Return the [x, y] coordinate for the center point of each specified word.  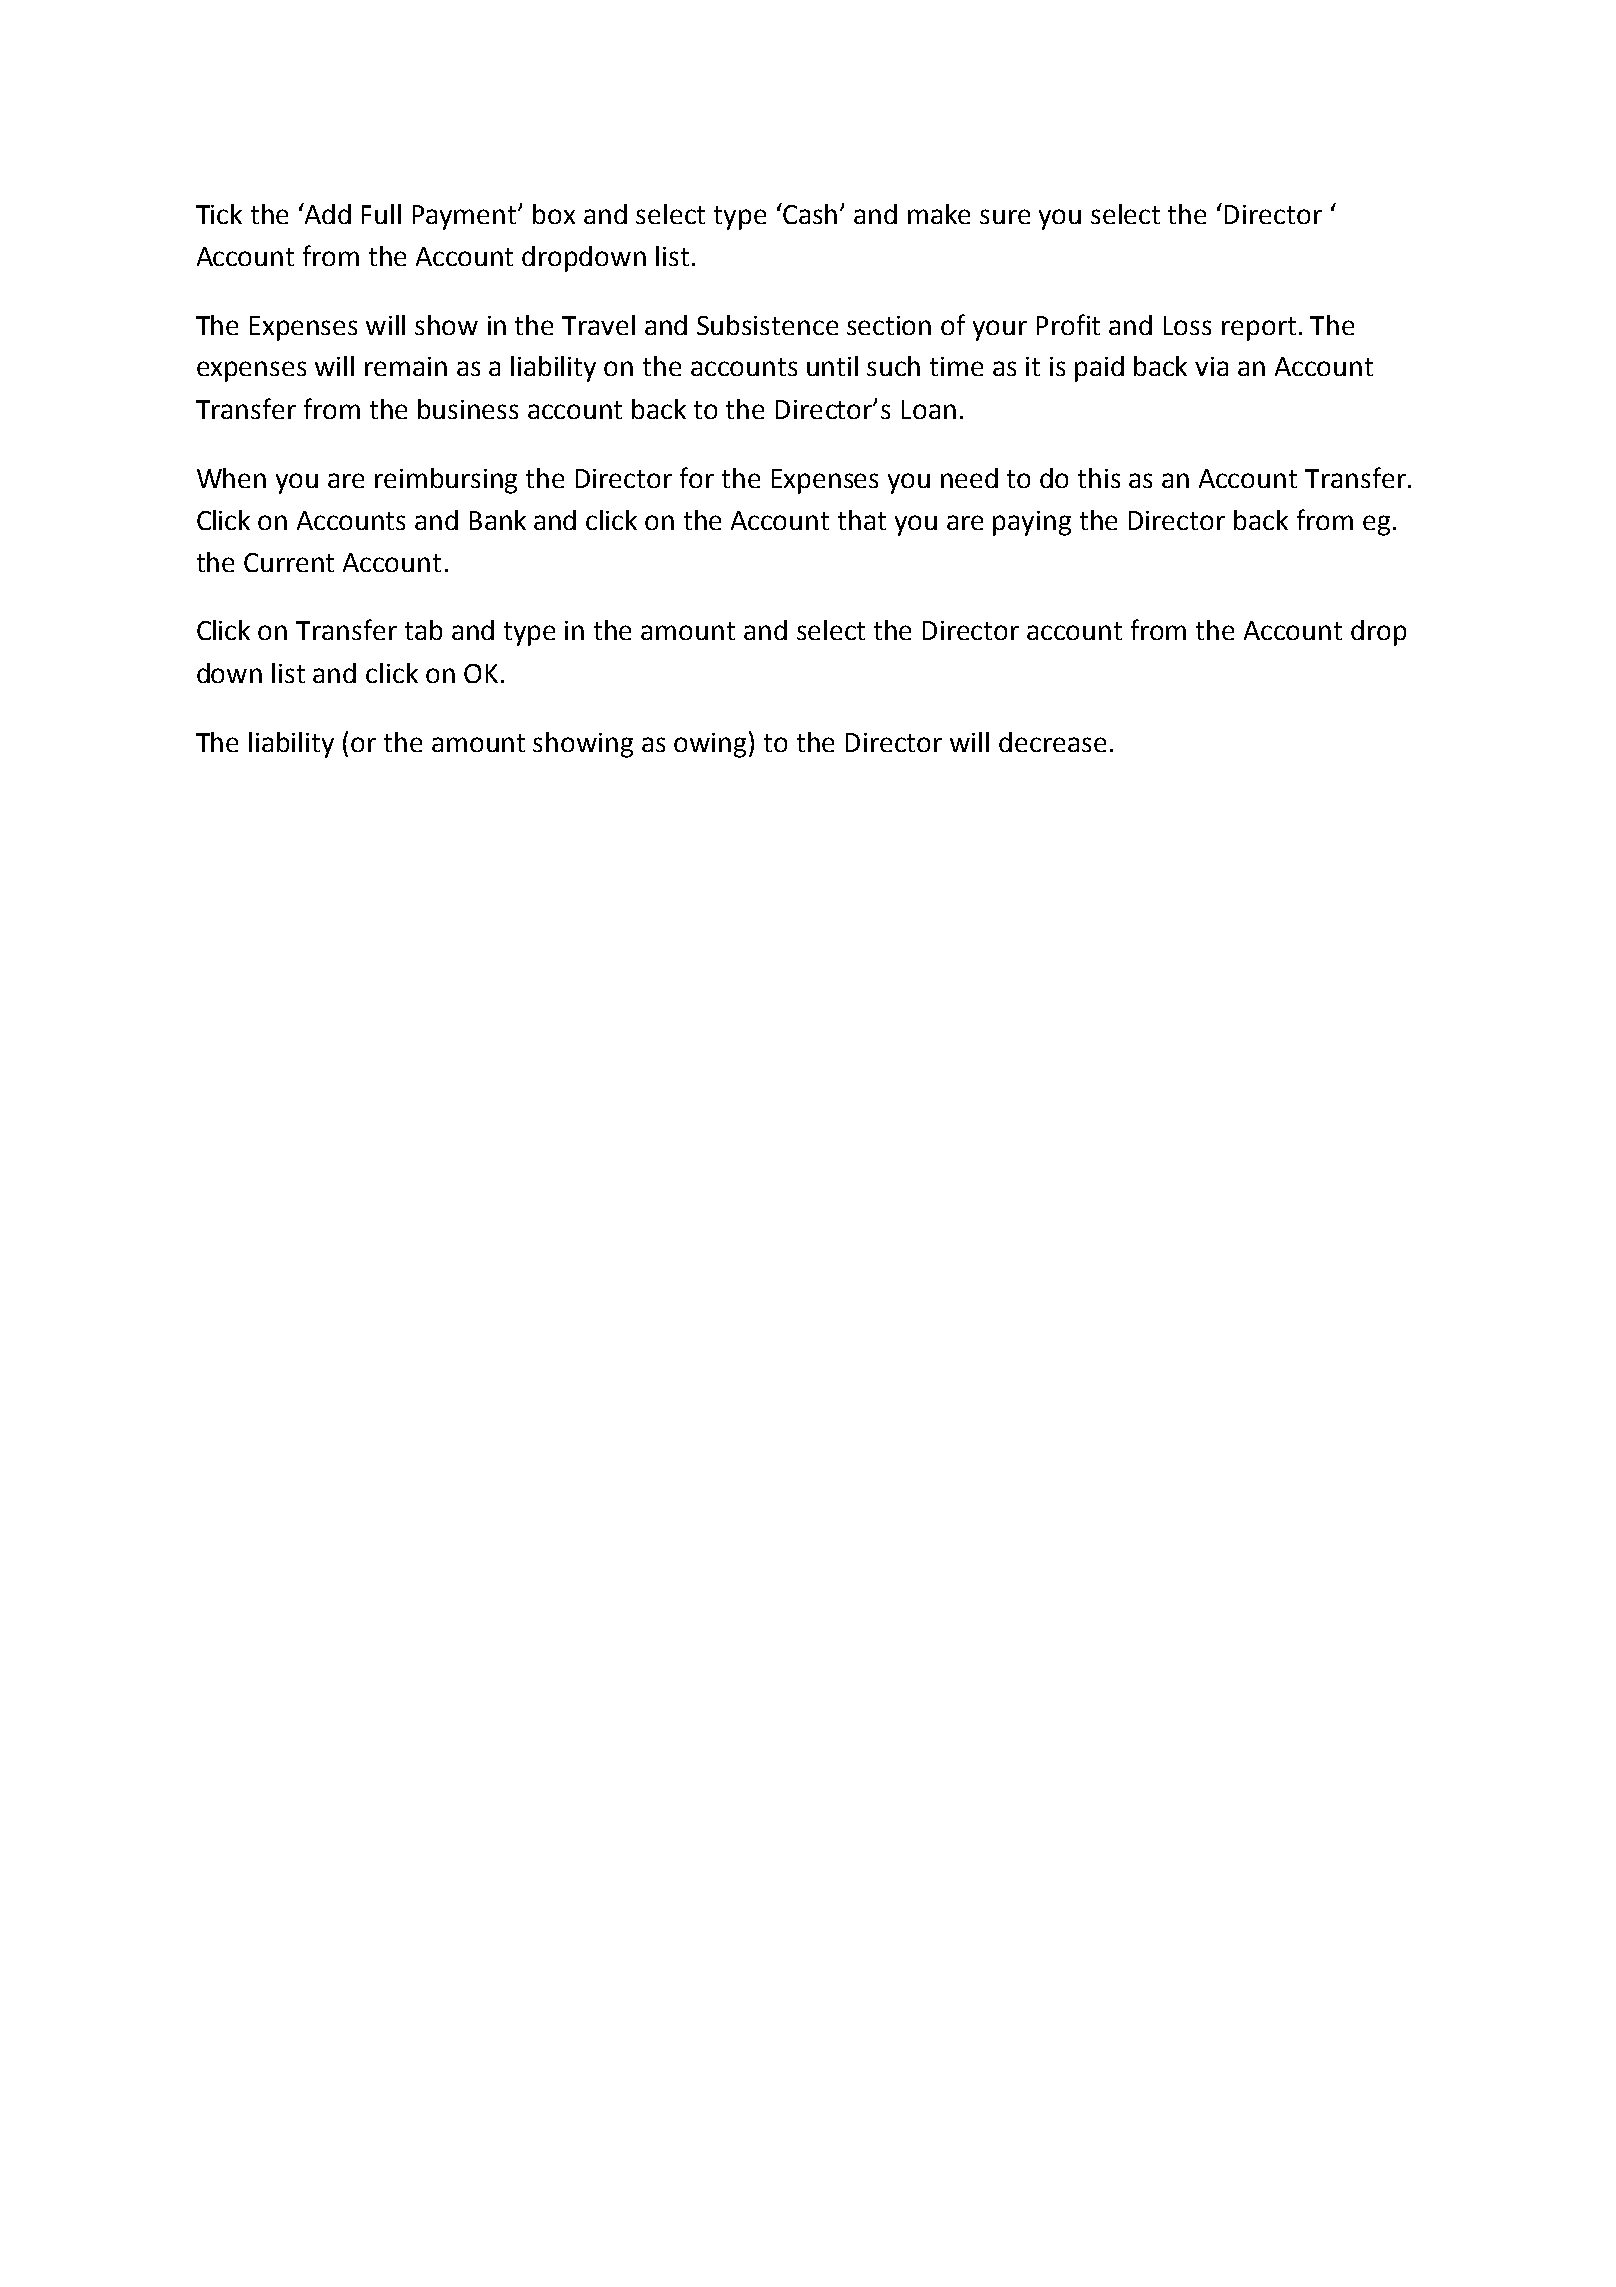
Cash [809, 213]
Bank [498, 520]
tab [423, 630]
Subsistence [767, 325]
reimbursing [446, 481]
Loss [1187, 325]
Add [327, 213]
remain [406, 366]
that [862, 520]
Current [289, 562]
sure [1005, 216]
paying [1032, 523]
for [697, 477]
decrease [1052, 742]
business [468, 409]
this [1099, 478]
